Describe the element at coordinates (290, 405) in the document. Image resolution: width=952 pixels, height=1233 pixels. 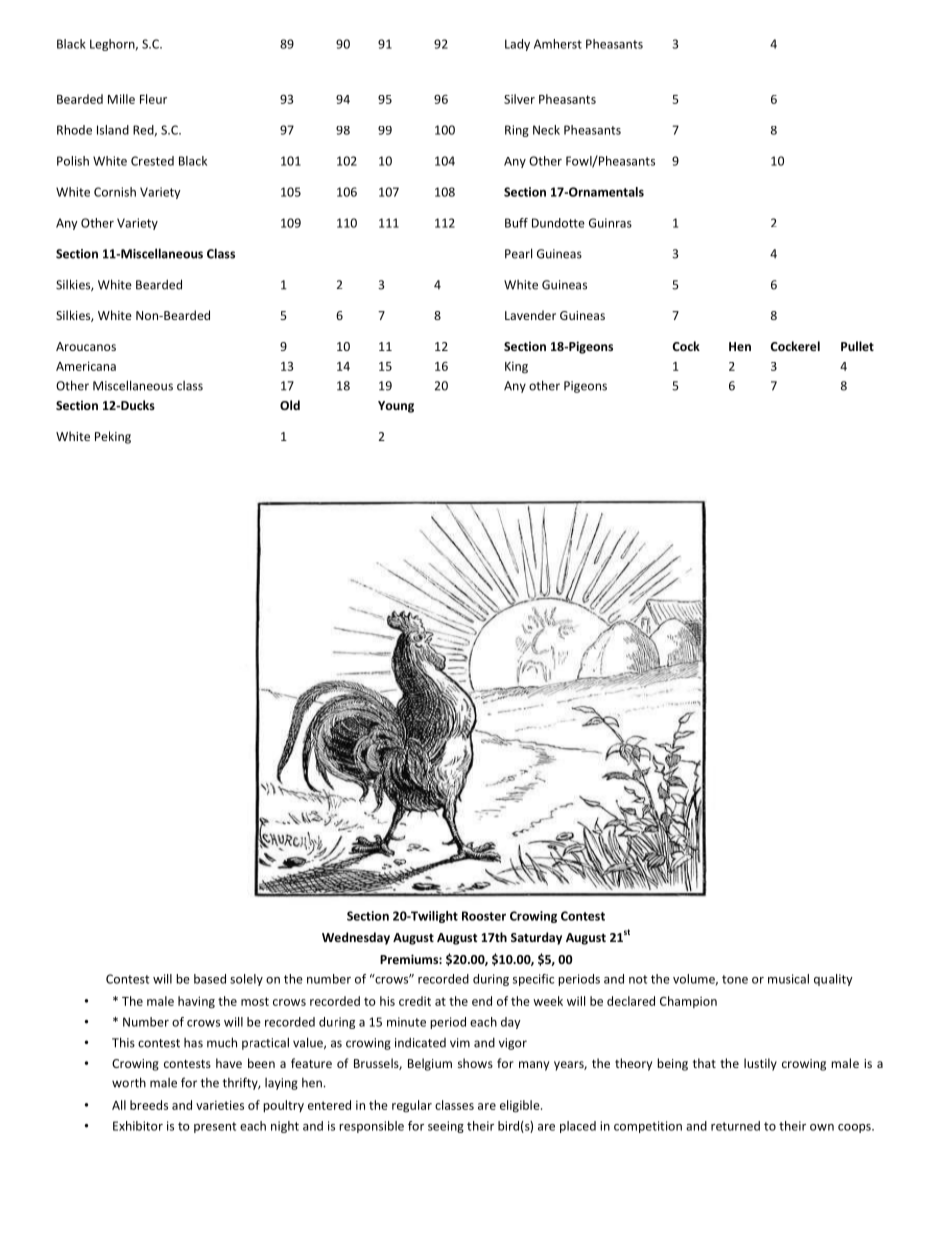
I see `Old` at that location.
